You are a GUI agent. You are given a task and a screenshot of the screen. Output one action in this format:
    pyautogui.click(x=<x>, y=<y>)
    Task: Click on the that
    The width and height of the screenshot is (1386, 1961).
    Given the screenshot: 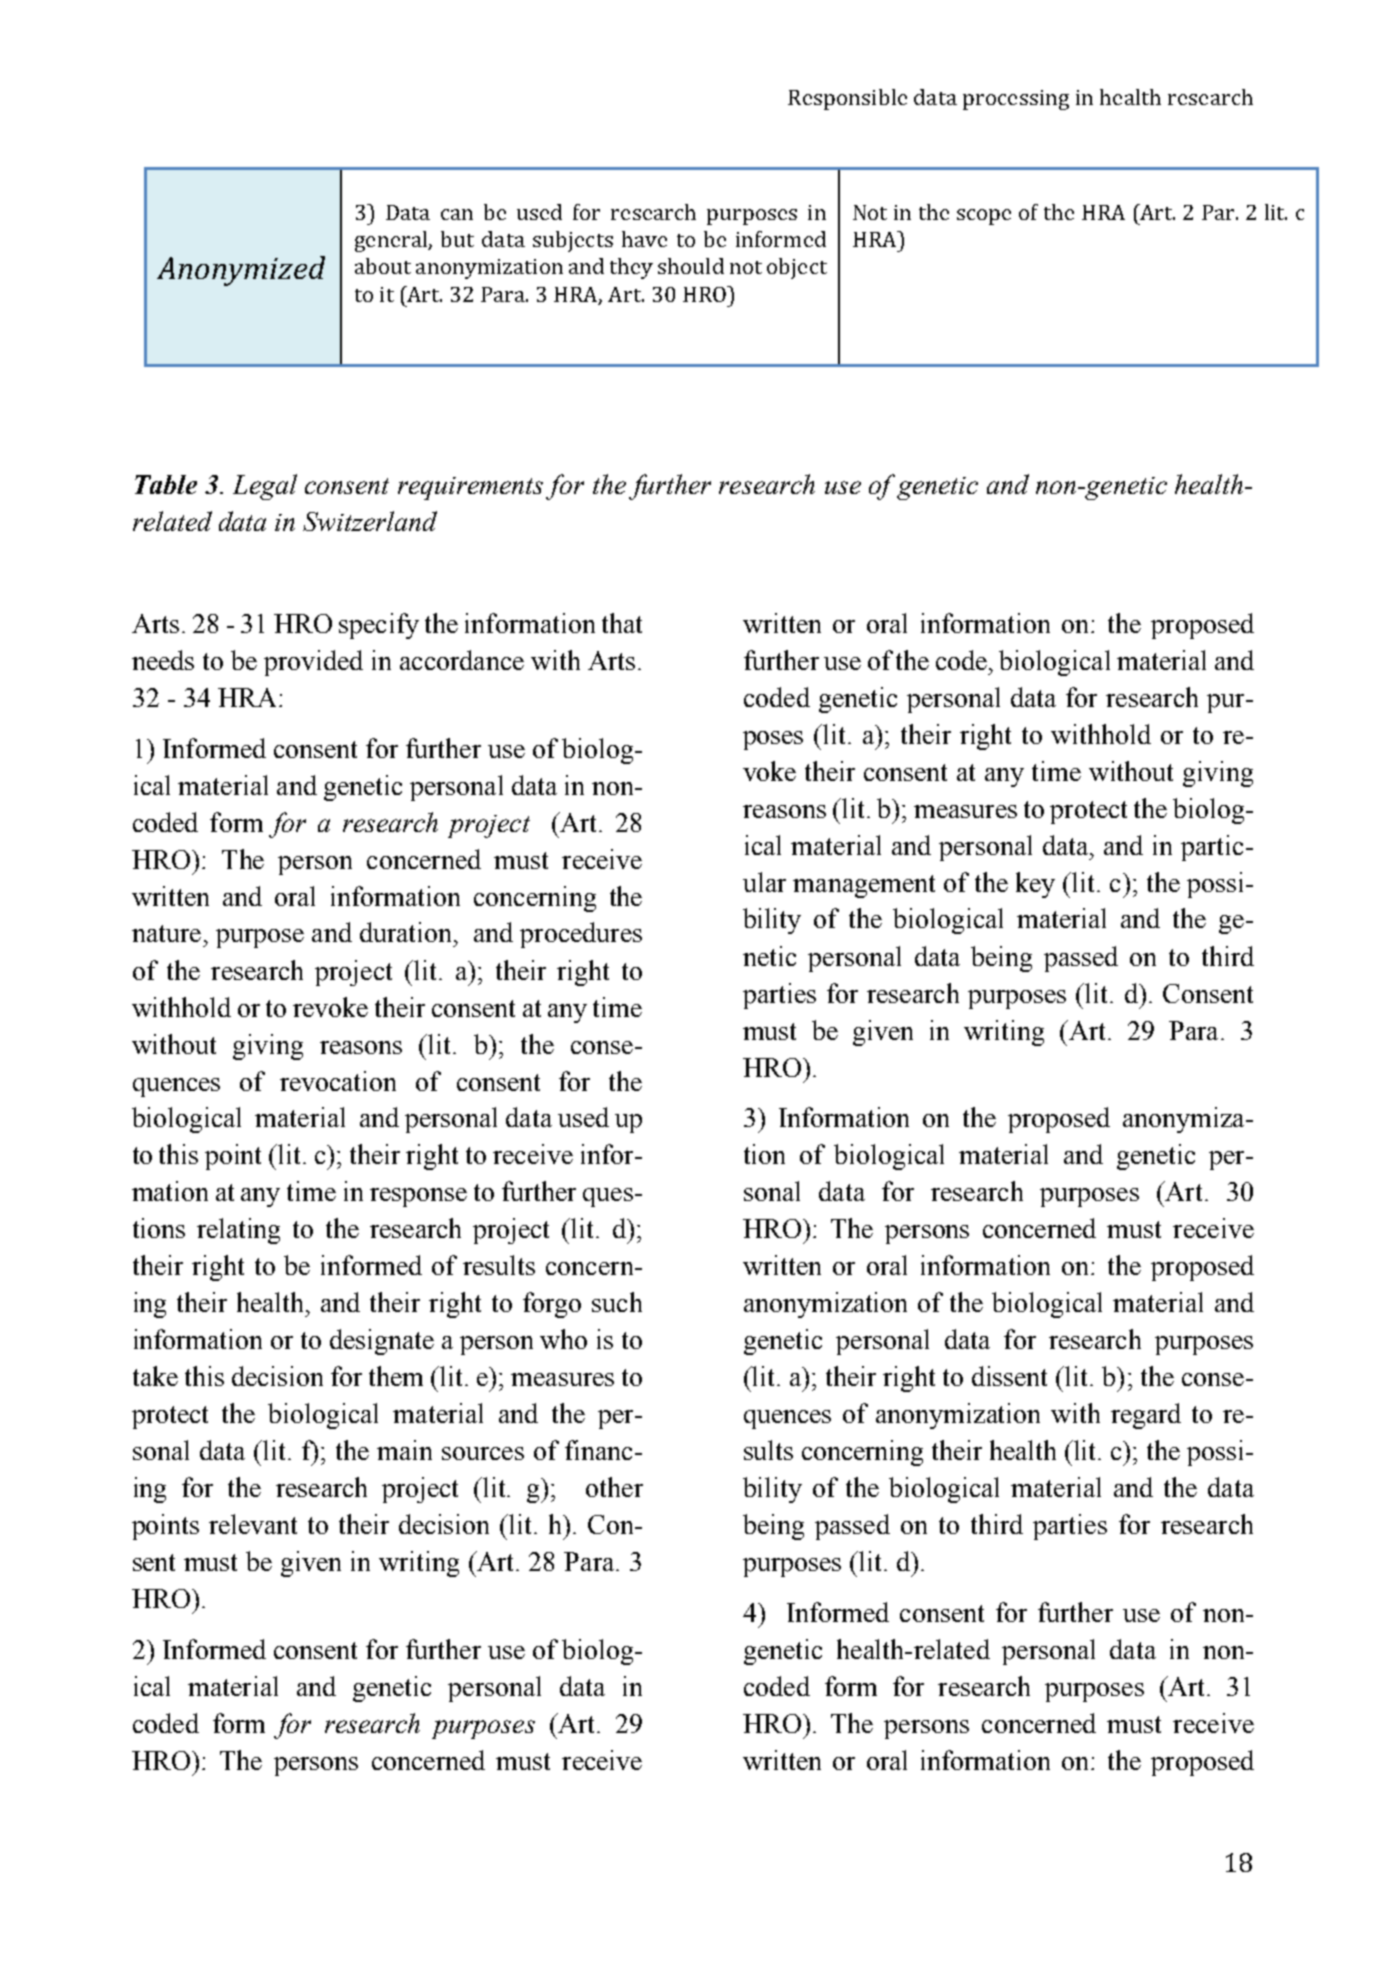 What is the action you would take?
    pyautogui.click(x=622, y=623)
